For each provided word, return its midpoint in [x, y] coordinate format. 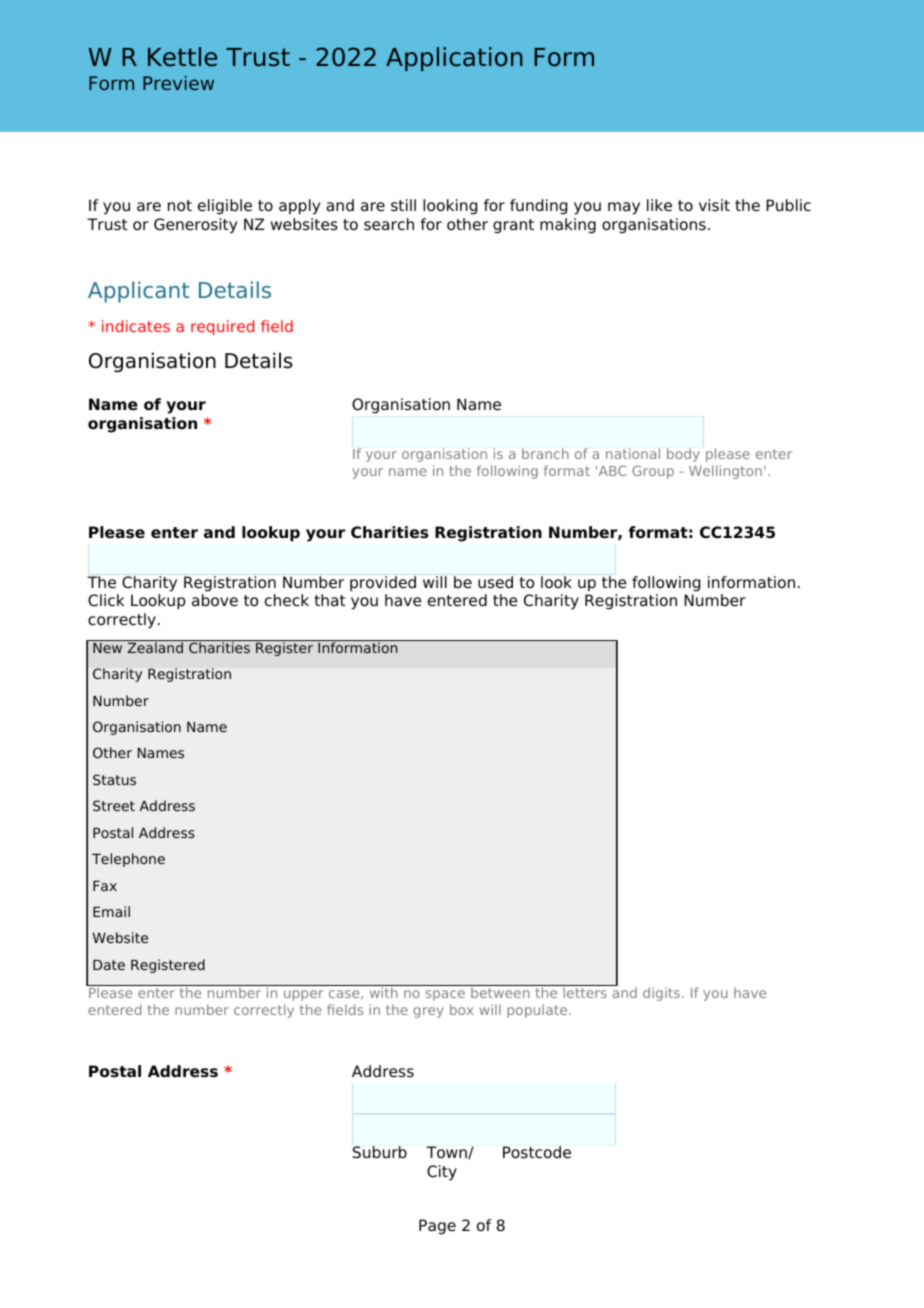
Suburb [380, 1152]
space [445, 995]
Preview [178, 83]
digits [661, 994]
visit [714, 205]
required [222, 327]
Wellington [725, 472]
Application [454, 59]
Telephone [128, 860]
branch [545, 453]
